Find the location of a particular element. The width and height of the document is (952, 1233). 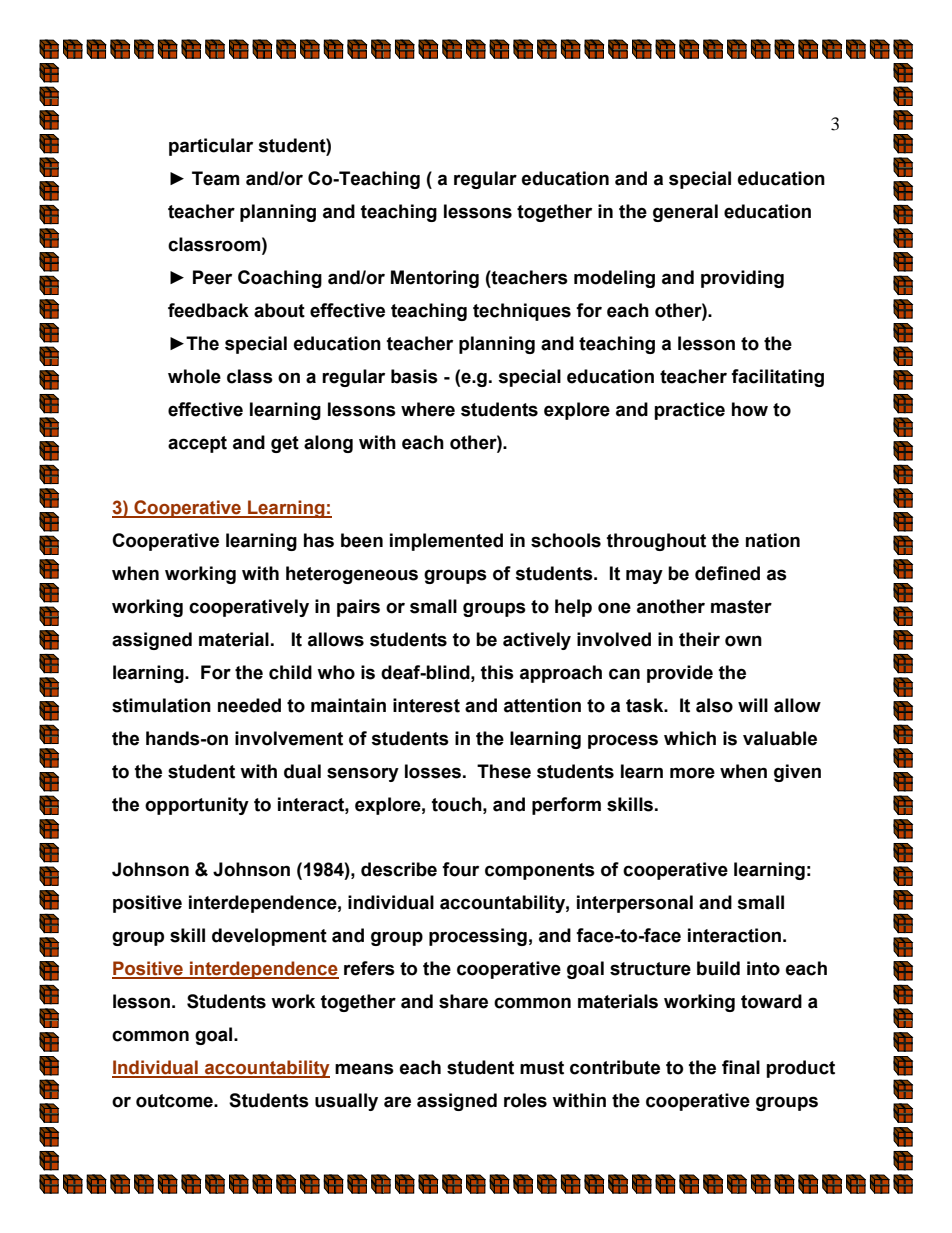

roles is located at coordinates (525, 1100).
